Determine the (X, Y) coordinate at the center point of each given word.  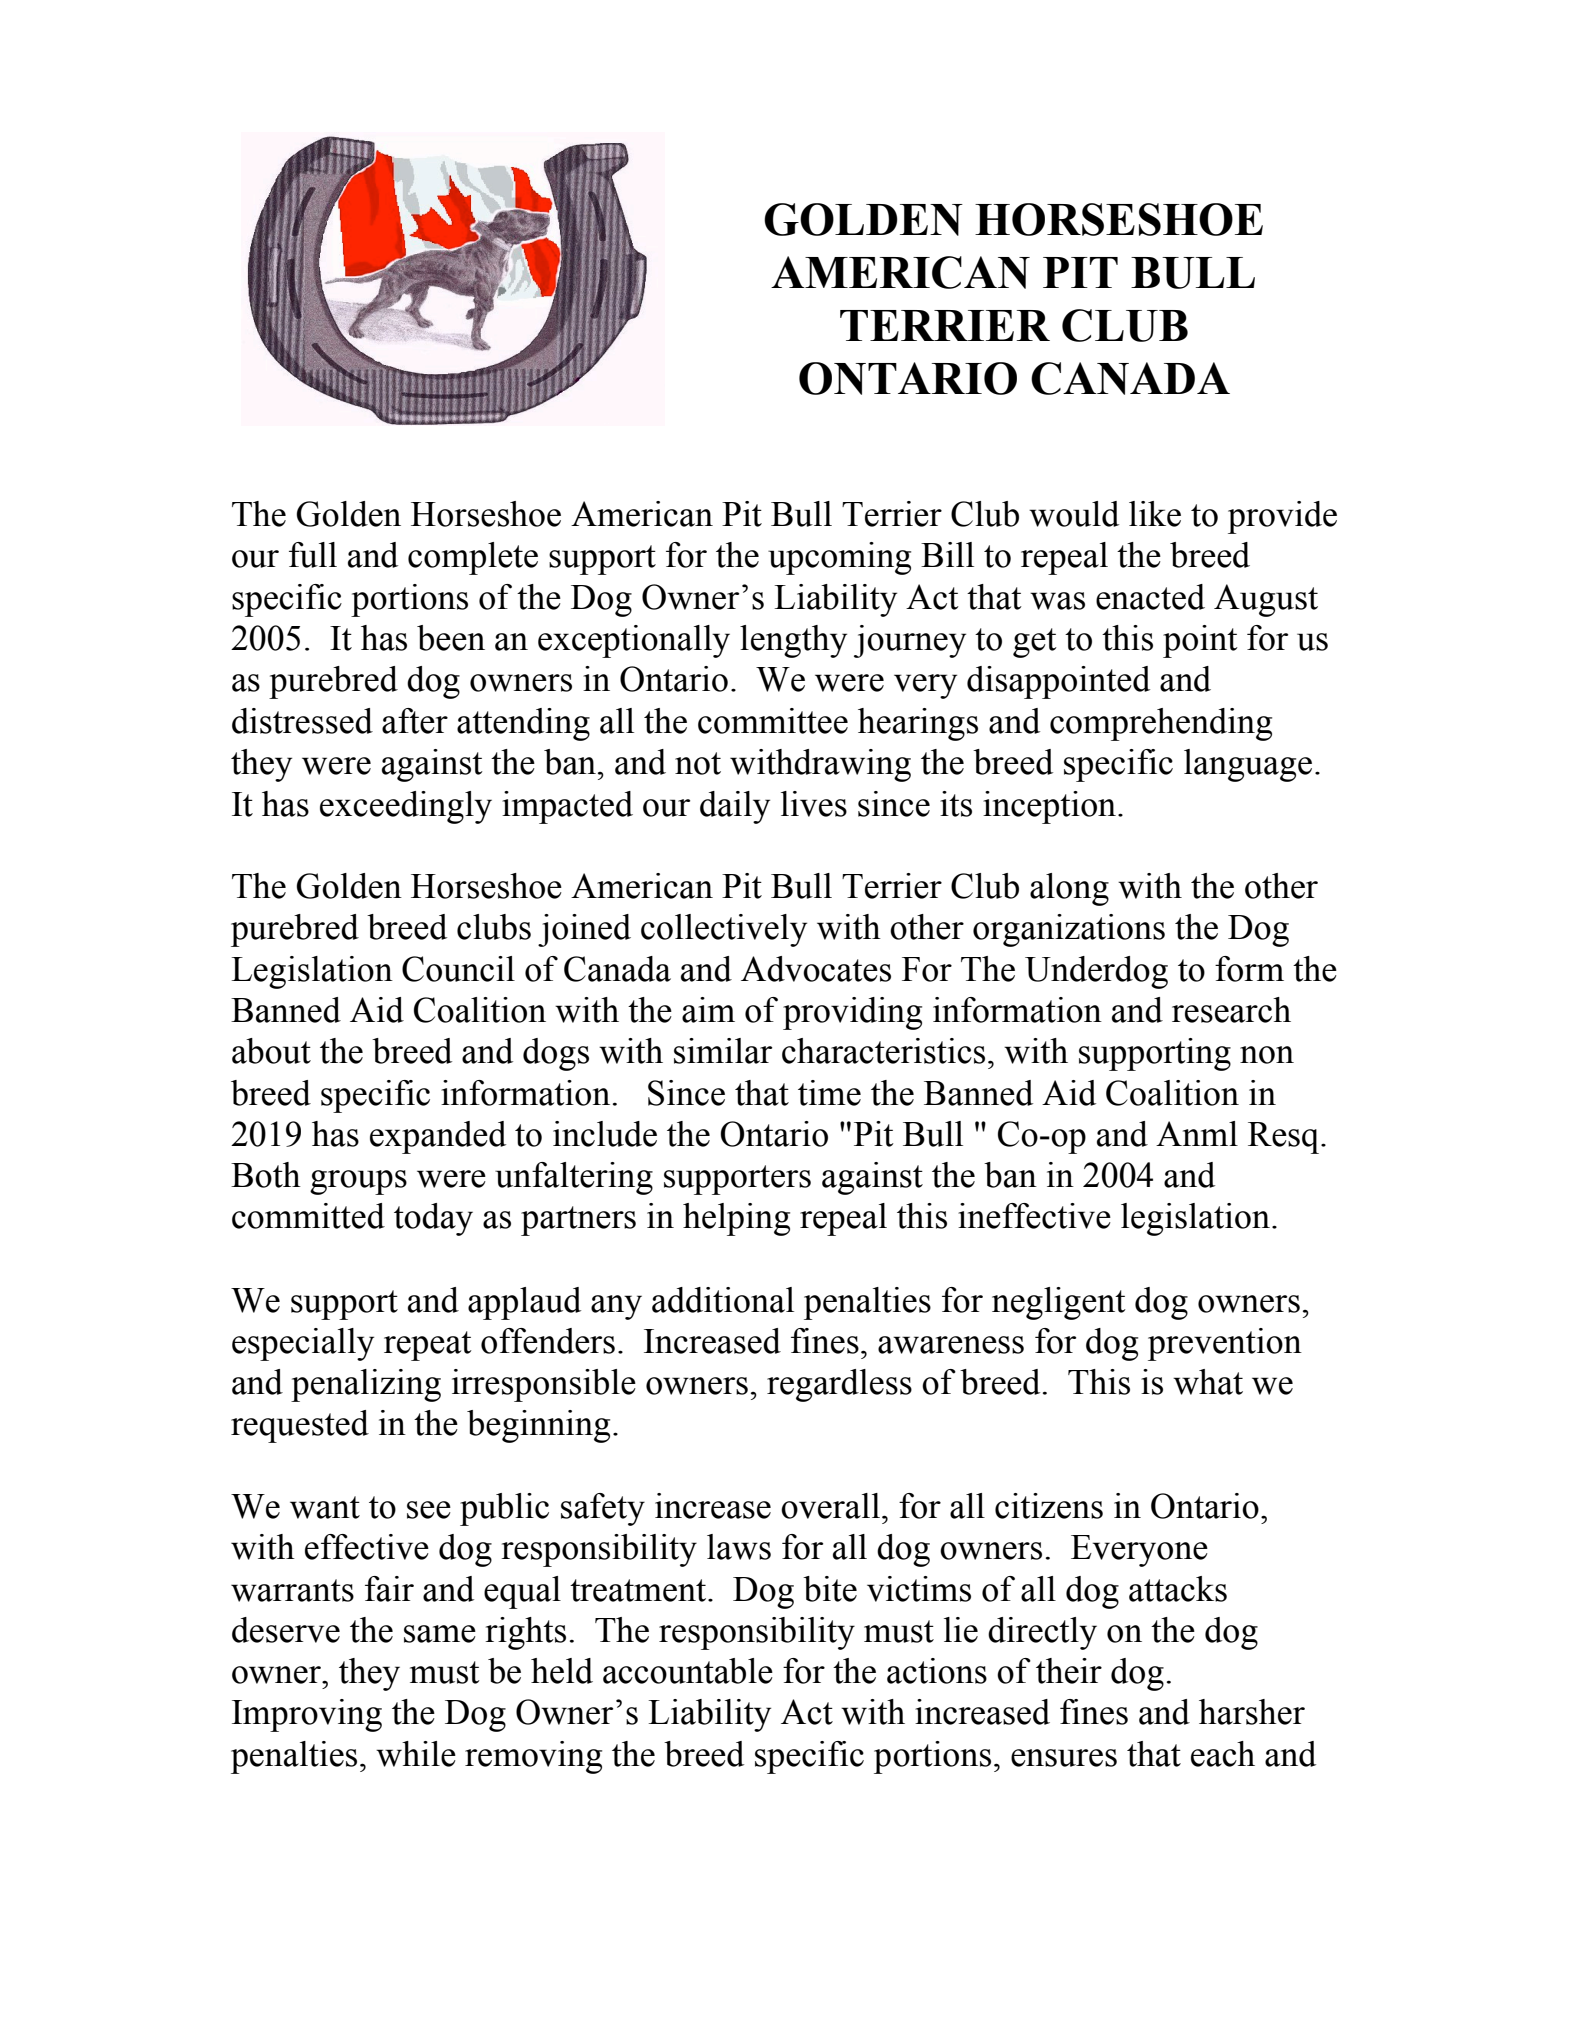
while (416, 1754)
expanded (438, 1137)
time (829, 1093)
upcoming (839, 558)
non (1267, 1055)
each (1223, 1754)
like (1155, 514)
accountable (688, 1671)
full (313, 555)
